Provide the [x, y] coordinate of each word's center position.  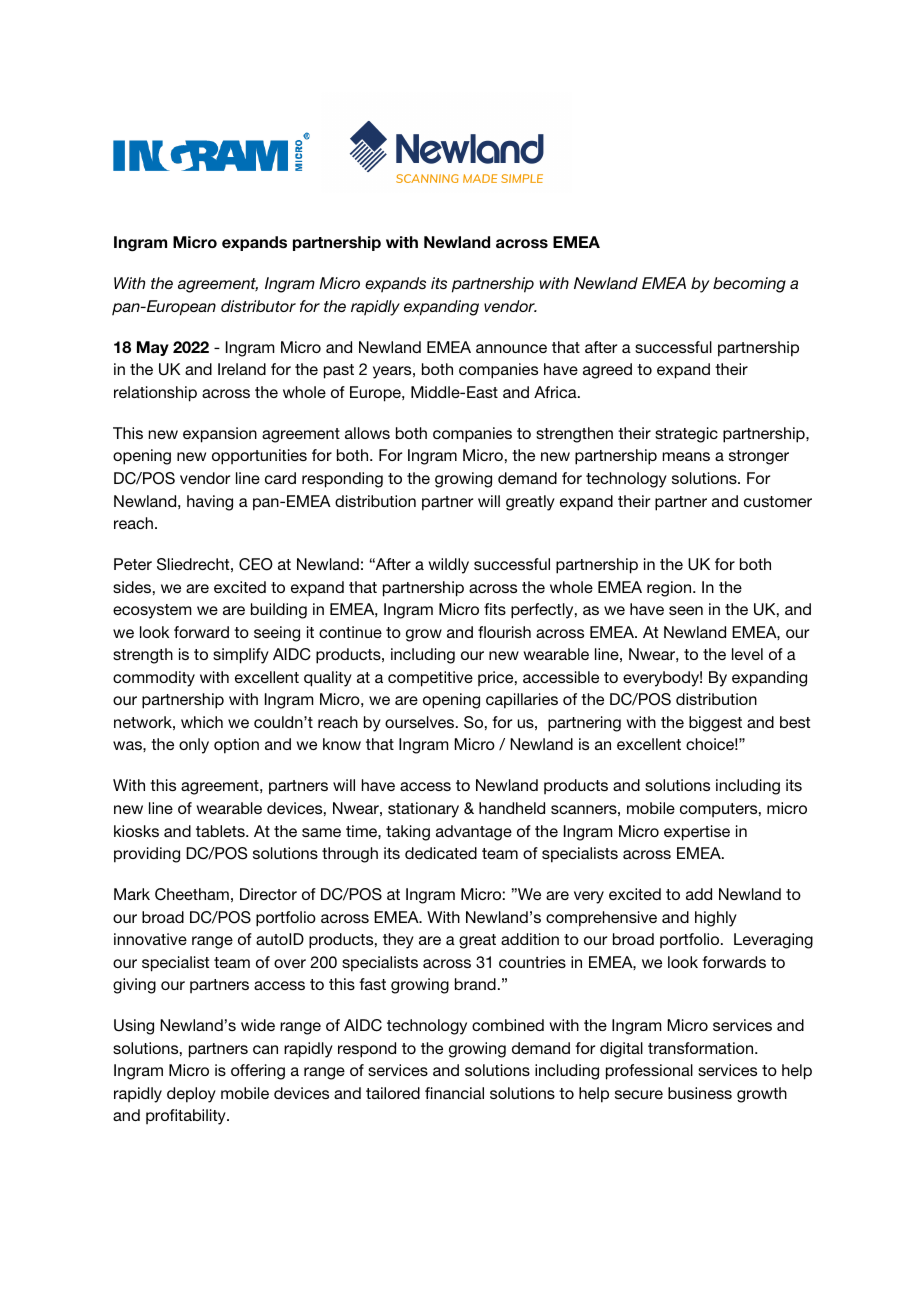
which [202, 722]
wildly [448, 566]
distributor [258, 306]
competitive [430, 679]
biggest [715, 724]
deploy [191, 1095]
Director [268, 894]
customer [778, 501]
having [210, 503]
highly [716, 919]
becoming [749, 285]
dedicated [441, 853]
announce [511, 348]
